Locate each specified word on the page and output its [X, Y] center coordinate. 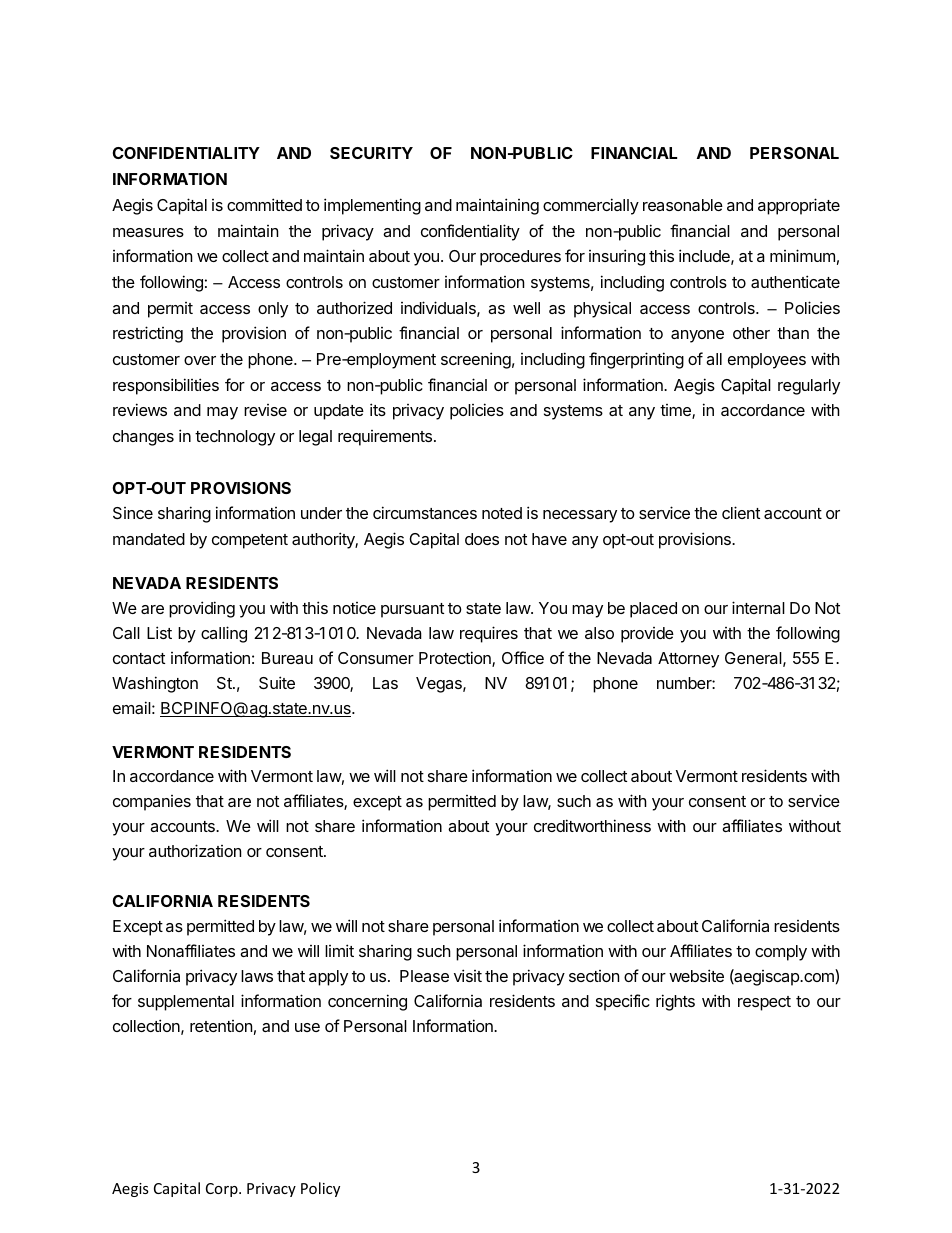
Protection [456, 659]
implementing [372, 206]
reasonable [683, 205]
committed [264, 204]
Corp [223, 1190]
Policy [320, 1189]
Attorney [688, 660]
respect [764, 1003]
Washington [155, 684]
